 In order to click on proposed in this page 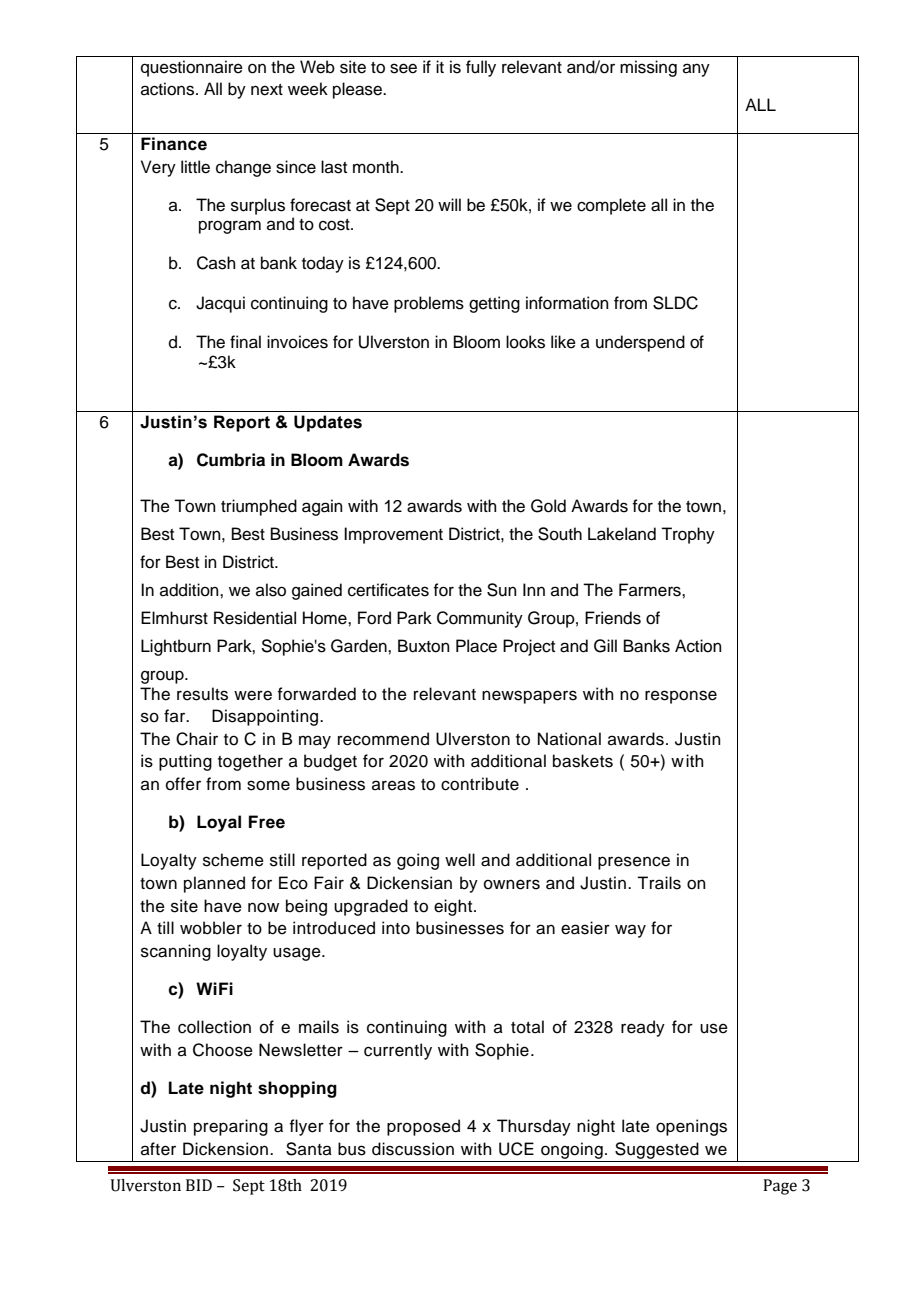, I will do `click(423, 1127)`.
